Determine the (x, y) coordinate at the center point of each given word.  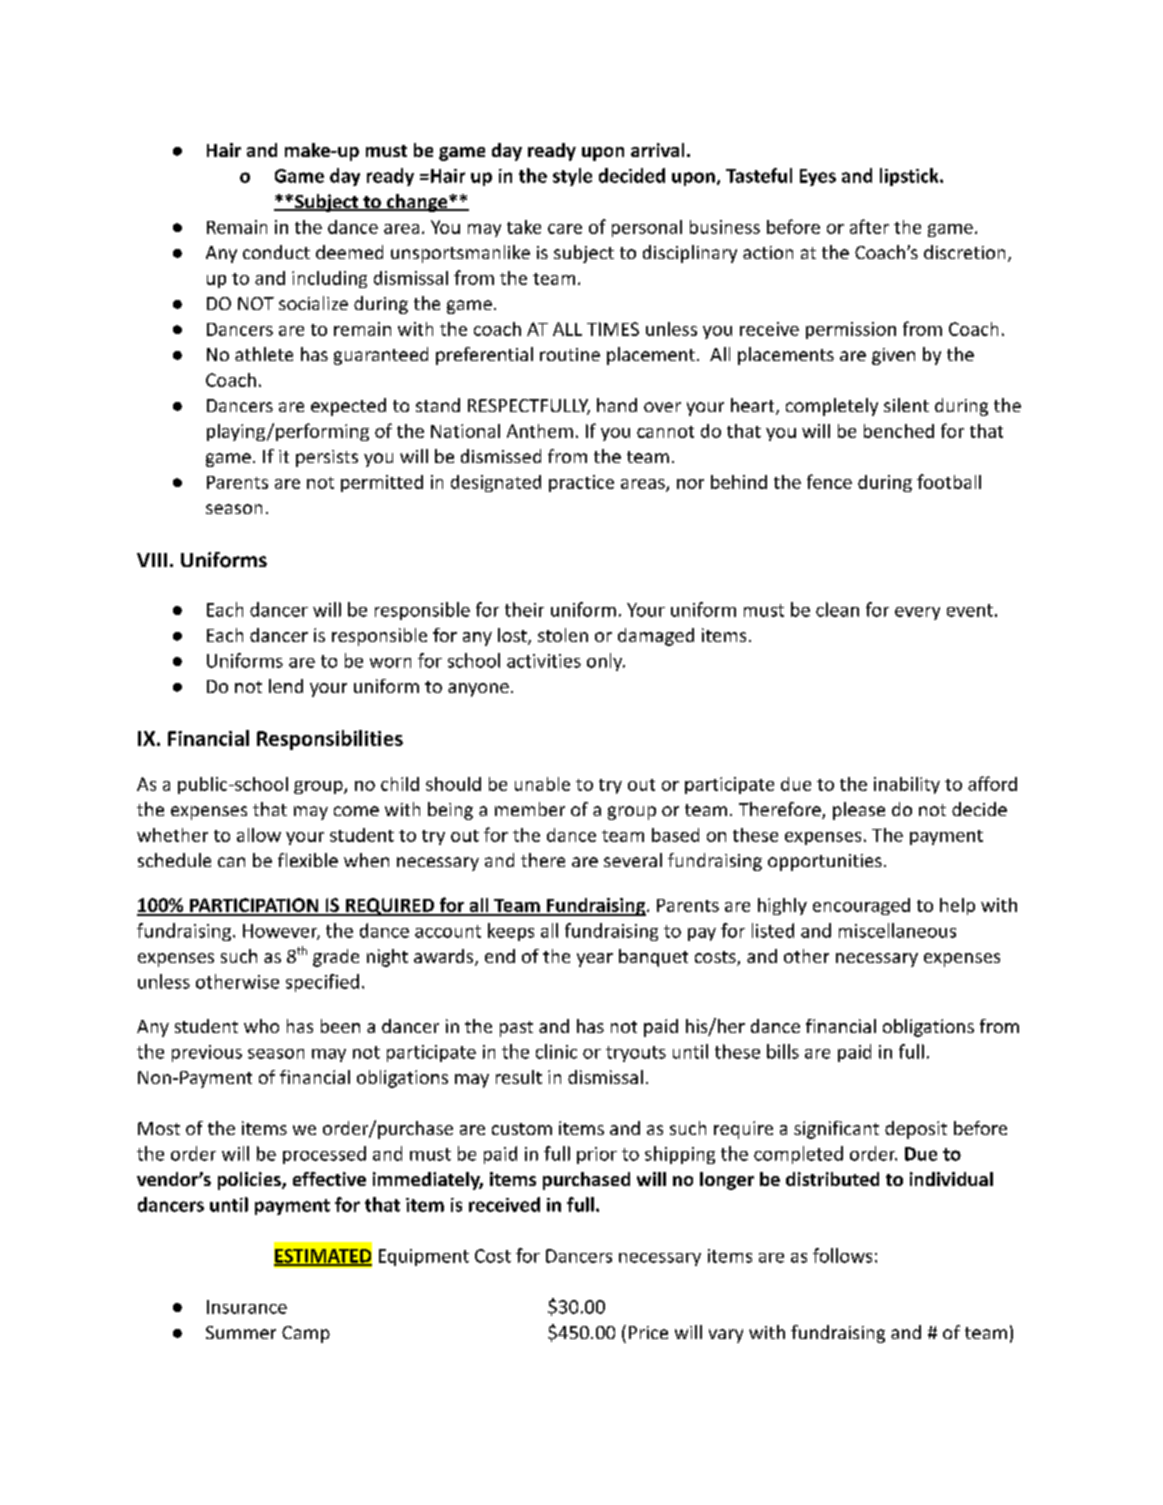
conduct (276, 252)
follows (842, 1255)
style (572, 177)
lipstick (910, 177)
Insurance (247, 1307)
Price (648, 1332)
